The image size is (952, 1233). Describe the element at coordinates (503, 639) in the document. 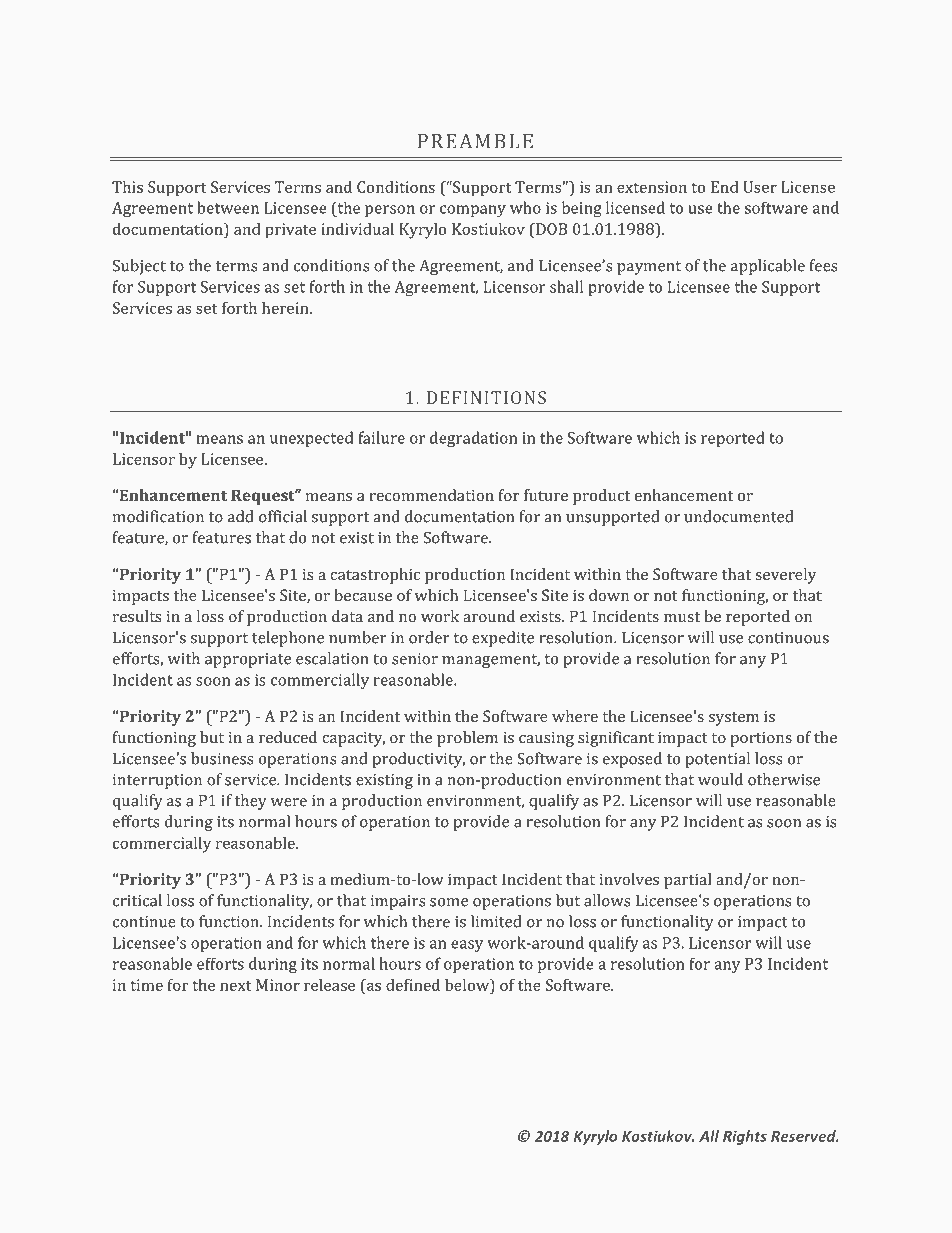

I see `expedite` at that location.
